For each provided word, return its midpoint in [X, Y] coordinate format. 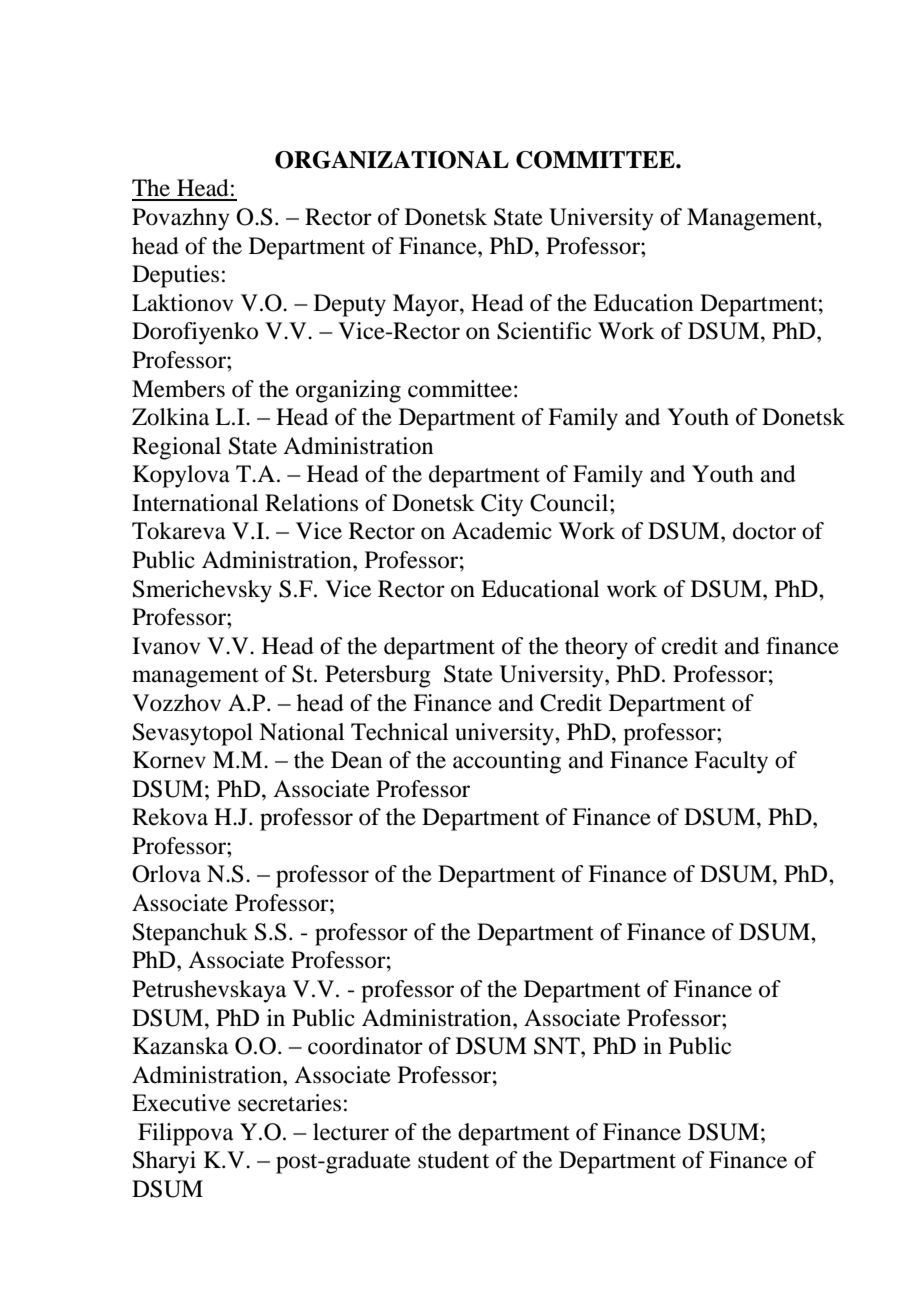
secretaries [289, 1103]
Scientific [544, 331]
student [453, 1160]
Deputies [175, 276]
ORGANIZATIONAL [392, 160]
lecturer [351, 1132]
